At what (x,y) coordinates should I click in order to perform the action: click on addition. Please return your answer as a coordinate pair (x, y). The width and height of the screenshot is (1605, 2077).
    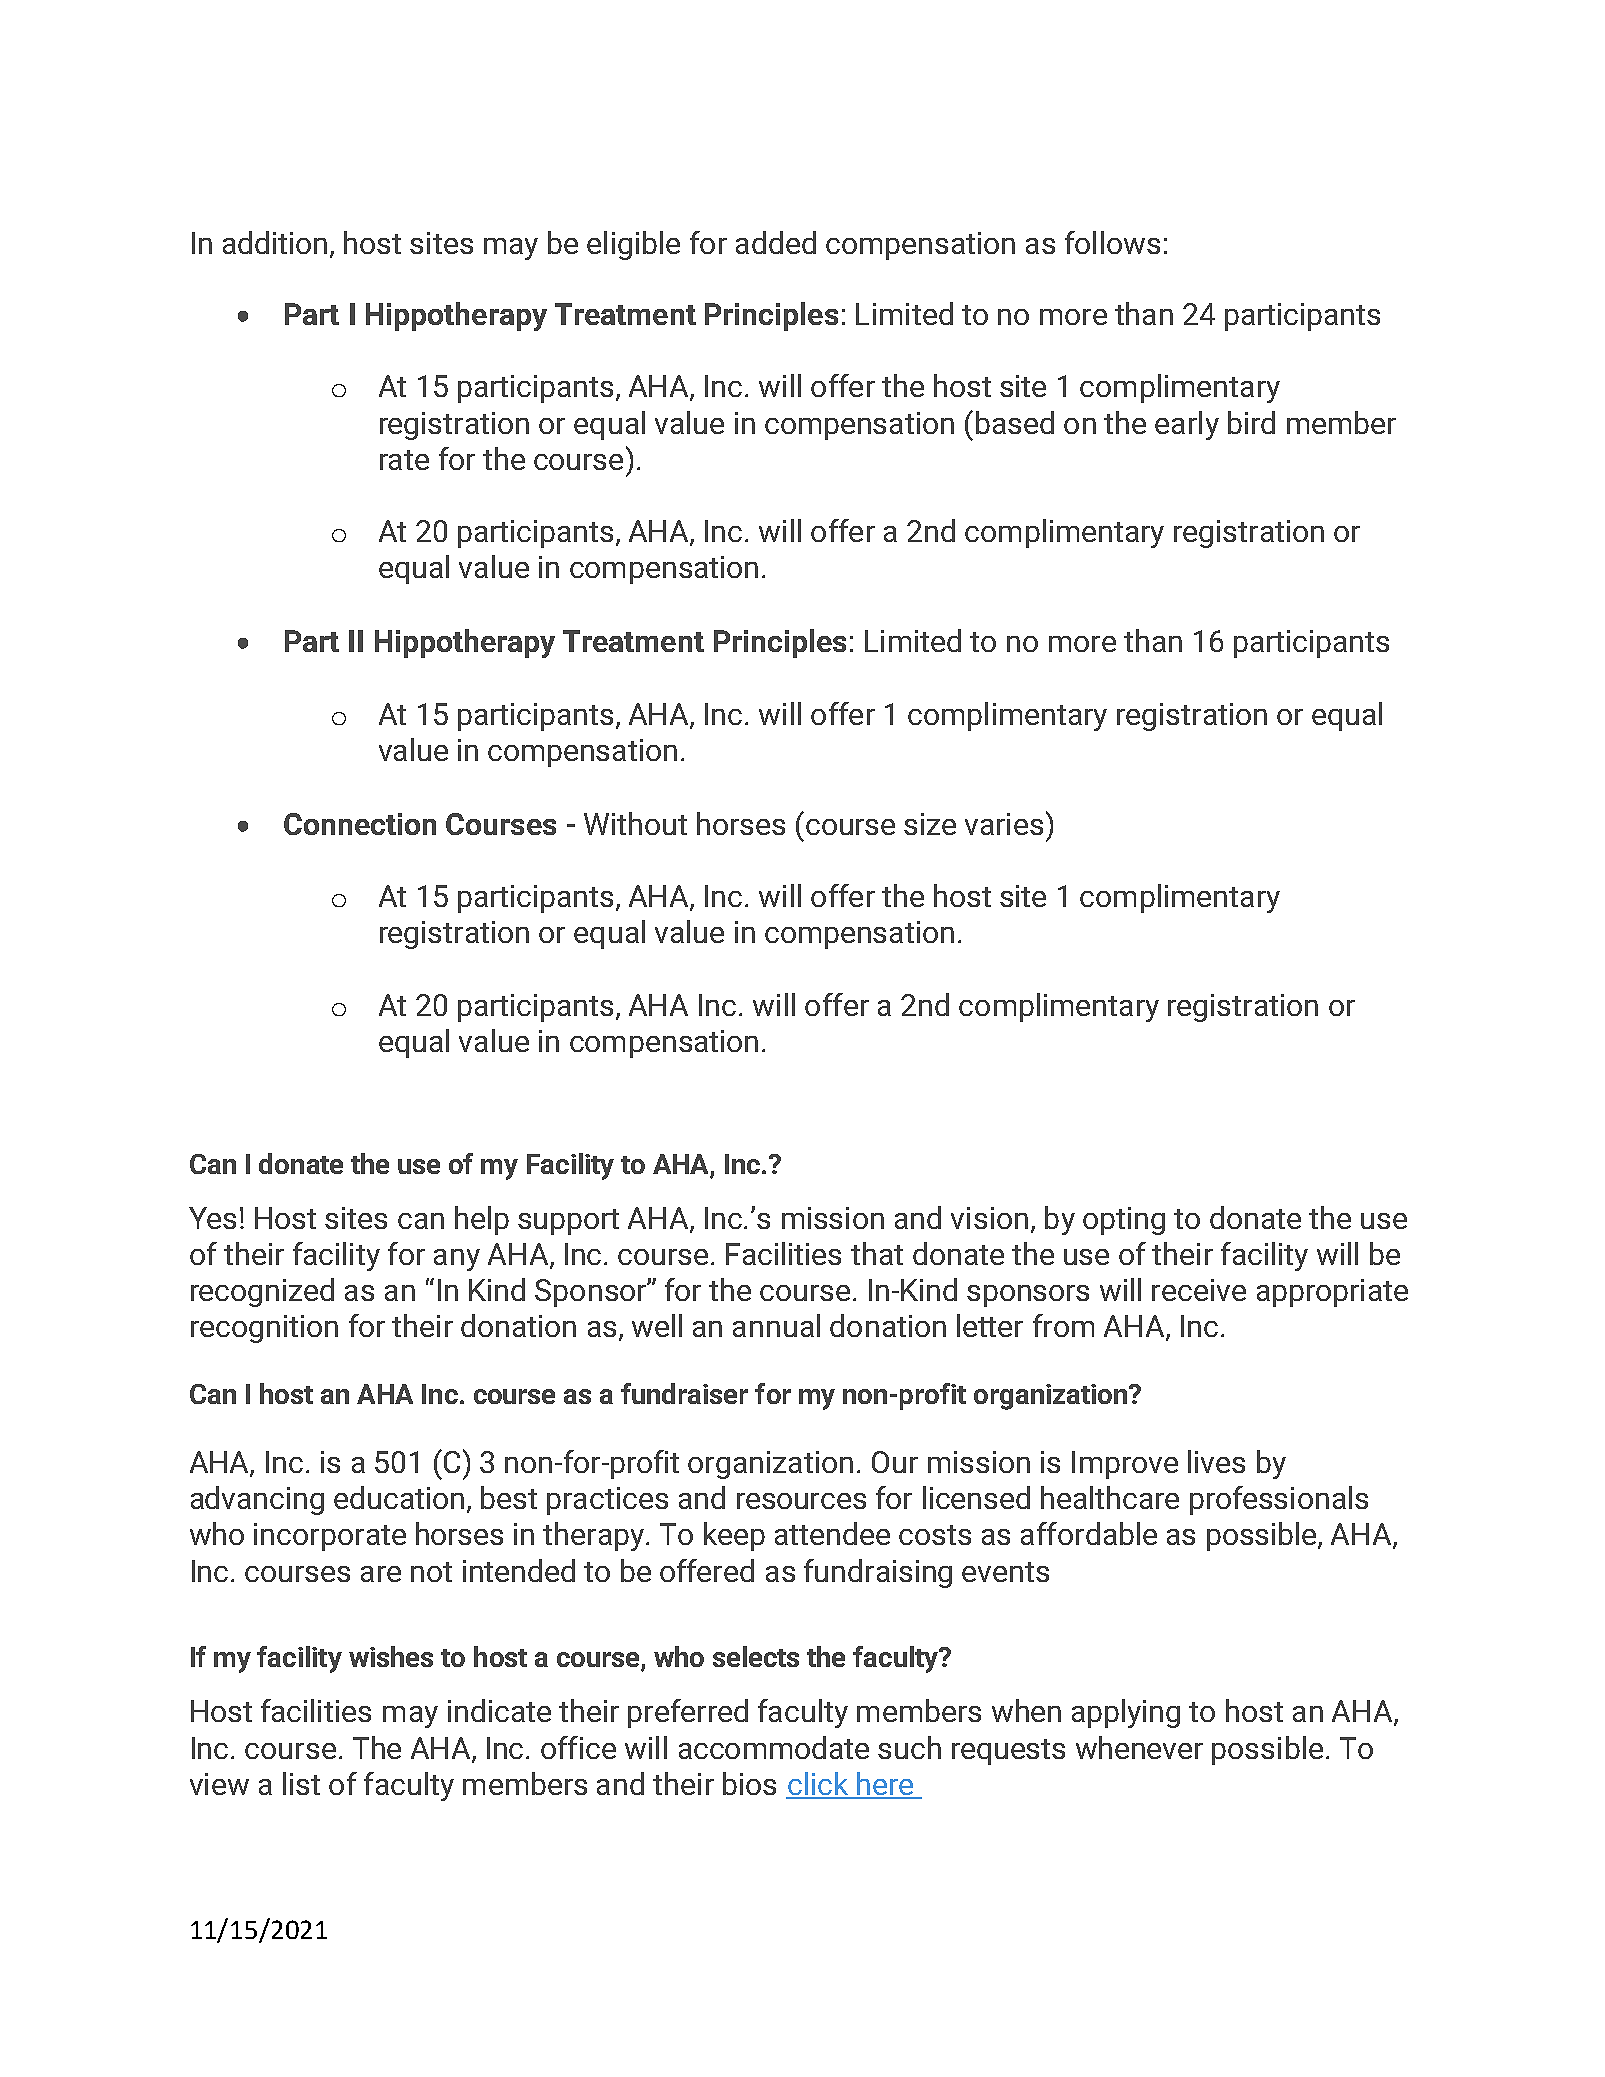
    Looking at the image, I should click on (275, 242).
